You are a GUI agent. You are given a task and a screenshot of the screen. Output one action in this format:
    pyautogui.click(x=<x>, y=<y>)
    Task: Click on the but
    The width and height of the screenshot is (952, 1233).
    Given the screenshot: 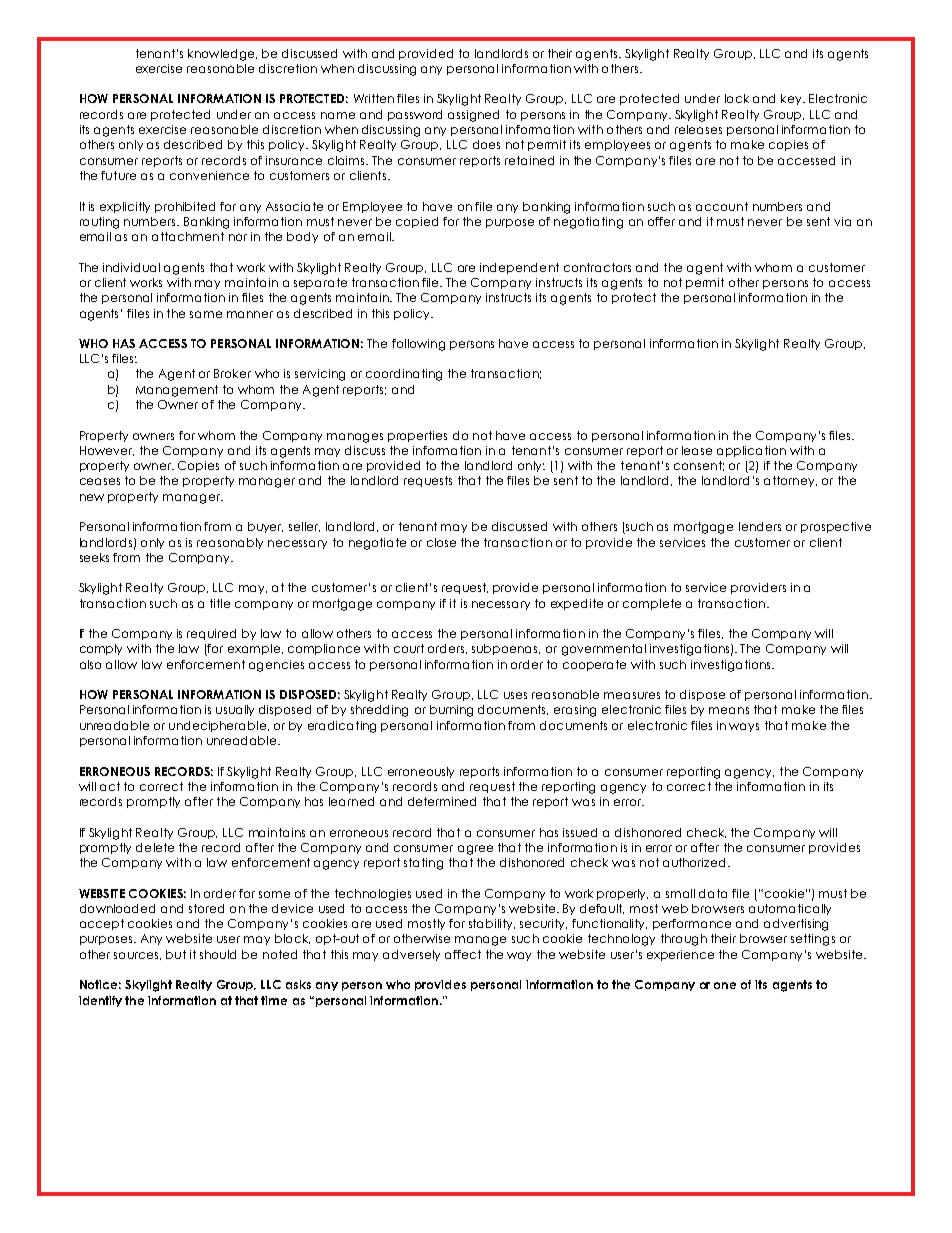 What is the action you would take?
    pyautogui.click(x=176, y=954)
